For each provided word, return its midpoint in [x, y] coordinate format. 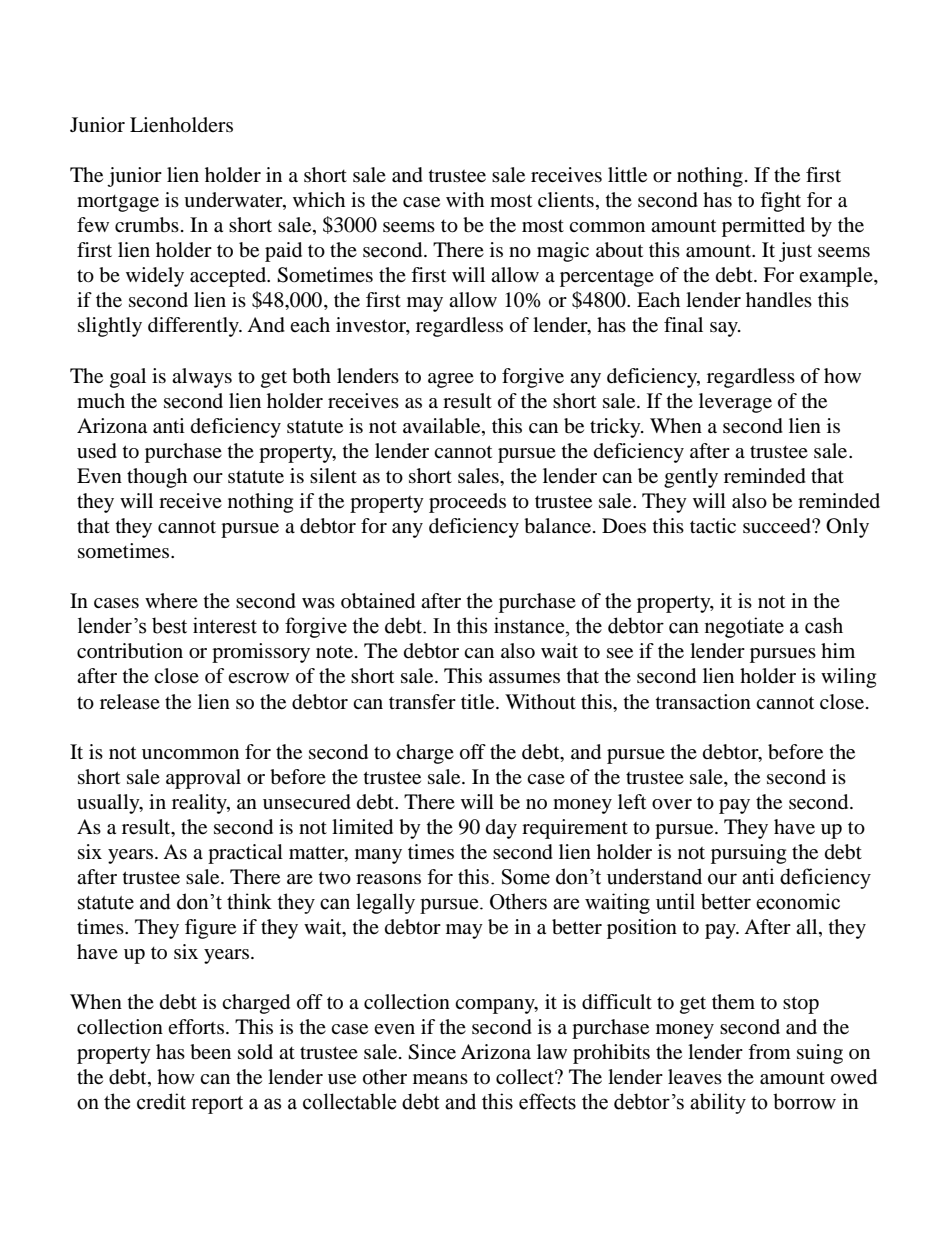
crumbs [147, 225]
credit [161, 1101]
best [169, 625]
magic [563, 252]
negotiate [744, 627]
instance [530, 625]
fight [780, 202]
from [769, 1052]
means [440, 1079]
